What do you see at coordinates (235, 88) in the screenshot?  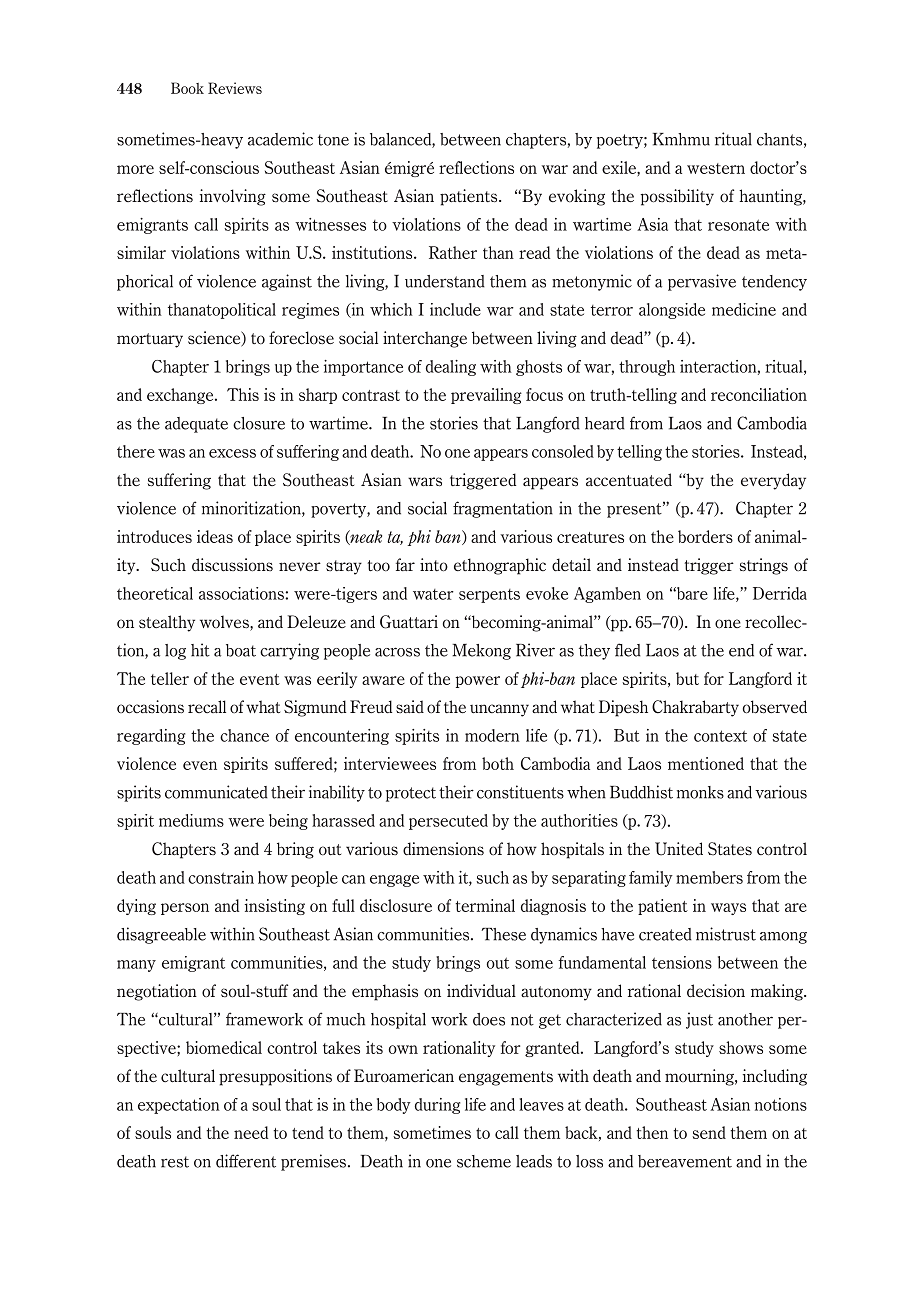 I see `Reviews` at bounding box center [235, 88].
